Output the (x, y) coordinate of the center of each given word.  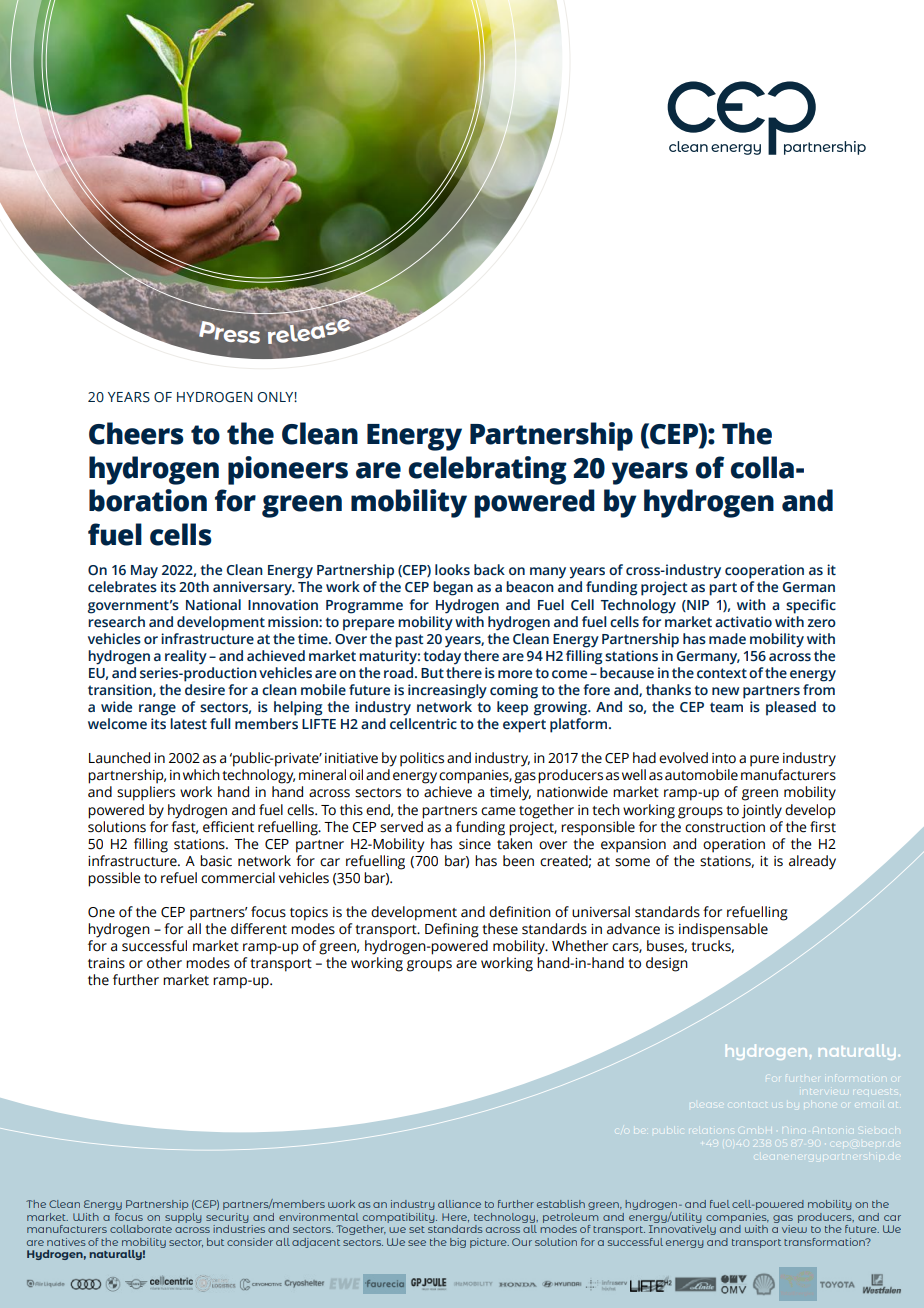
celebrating (488, 470)
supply (183, 1218)
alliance (459, 1204)
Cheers (136, 433)
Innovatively (682, 1230)
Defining (452, 930)
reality (186, 657)
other (164, 963)
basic (216, 861)
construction (725, 827)
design (667, 964)
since (475, 844)
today (442, 657)
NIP (697, 606)
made (727, 638)
